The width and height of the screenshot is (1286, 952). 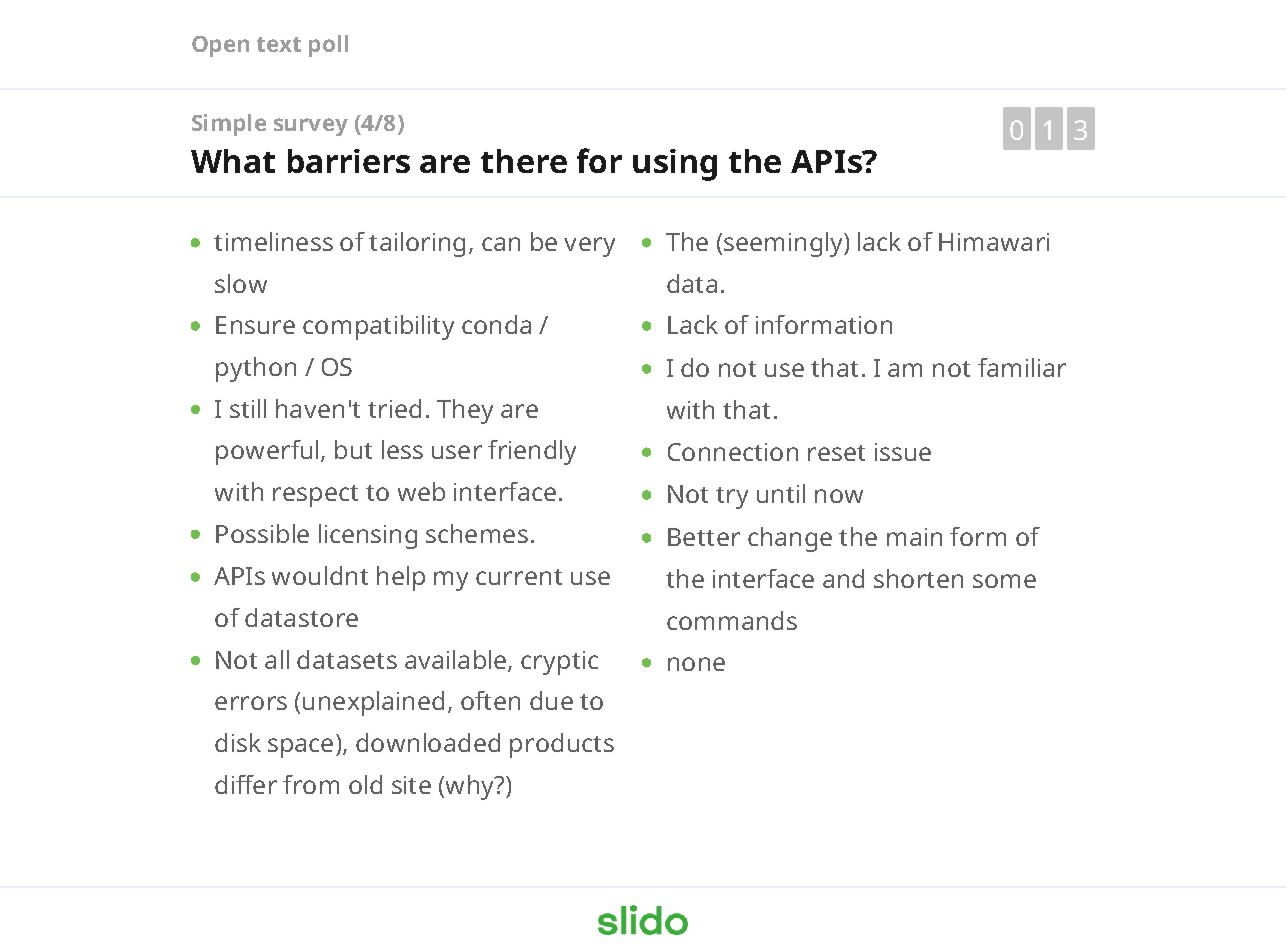 What do you see at coordinates (300, 748) in the screenshot?
I see `space` at bounding box center [300, 748].
